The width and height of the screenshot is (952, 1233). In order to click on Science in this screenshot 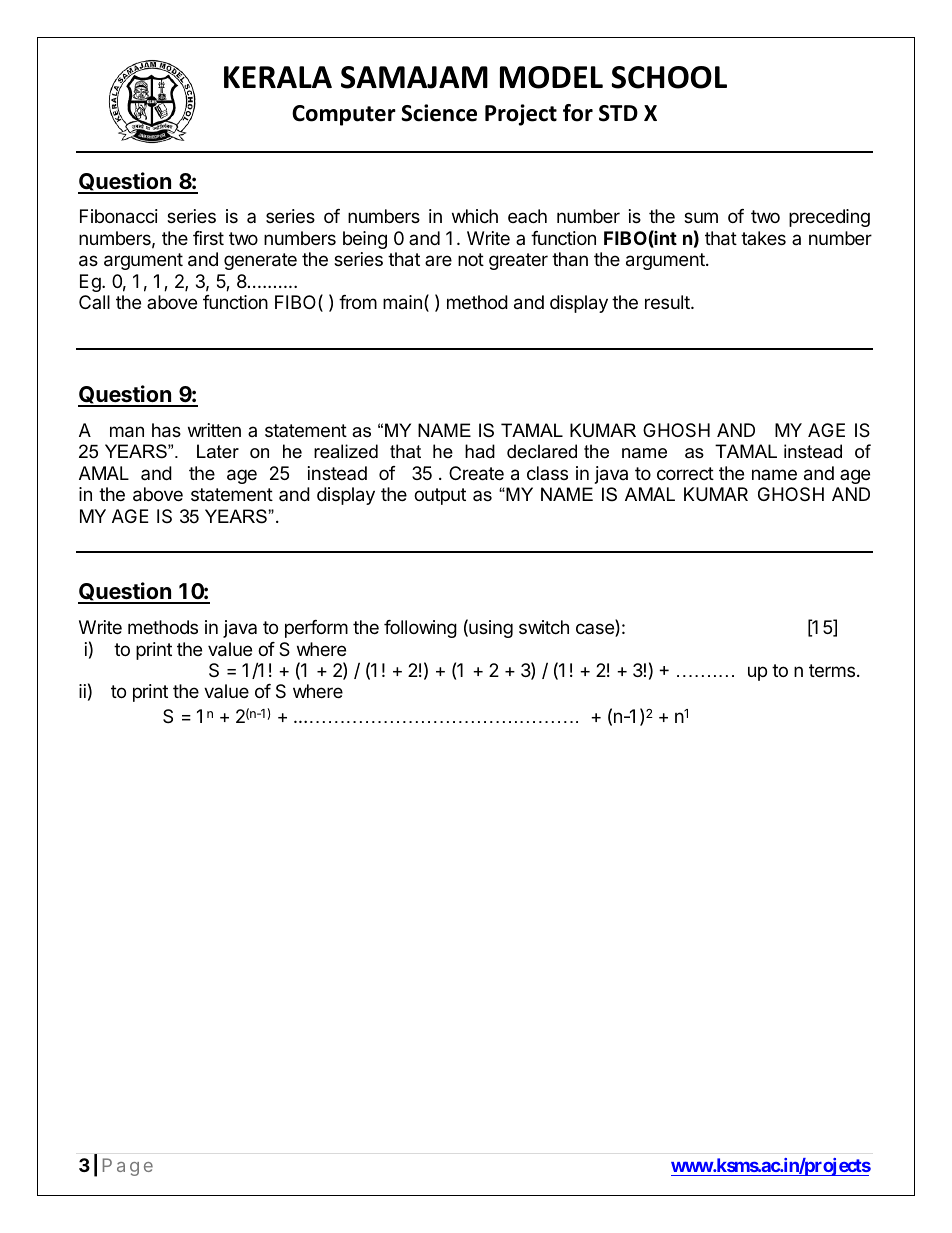, I will do `click(439, 113)`.
